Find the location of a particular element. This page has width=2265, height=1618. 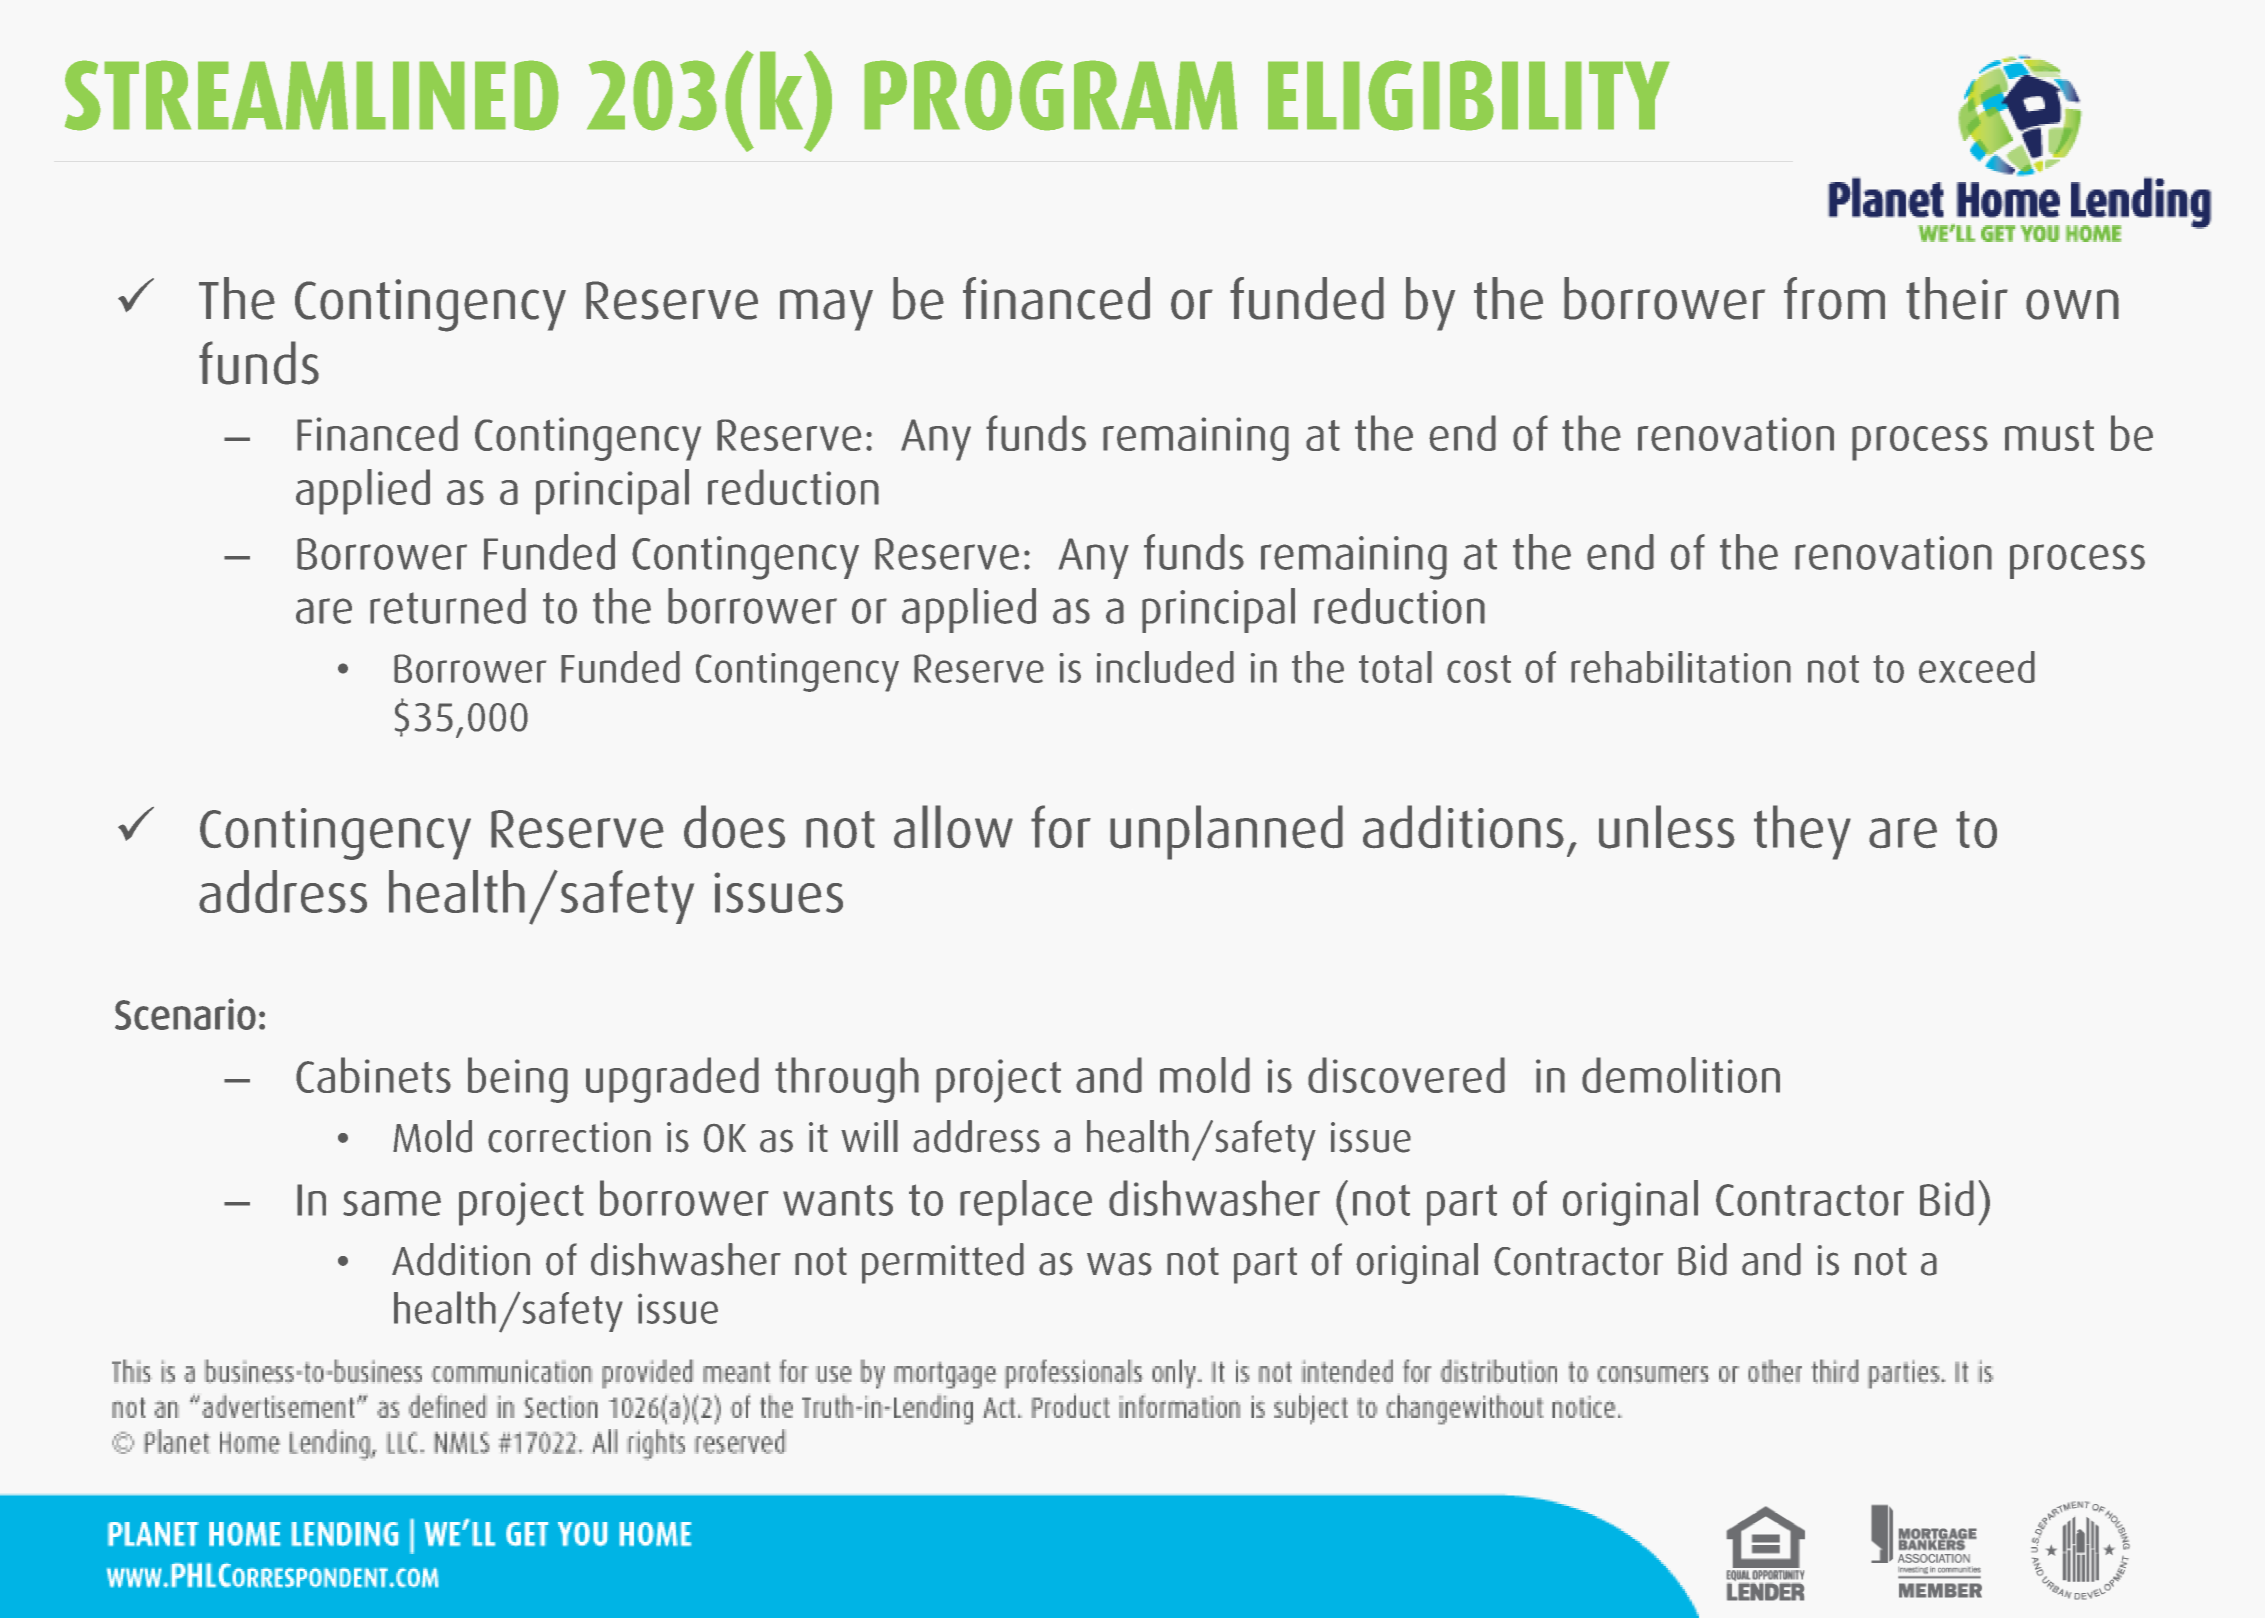

replace is located at coordinates (1026, 1203).
